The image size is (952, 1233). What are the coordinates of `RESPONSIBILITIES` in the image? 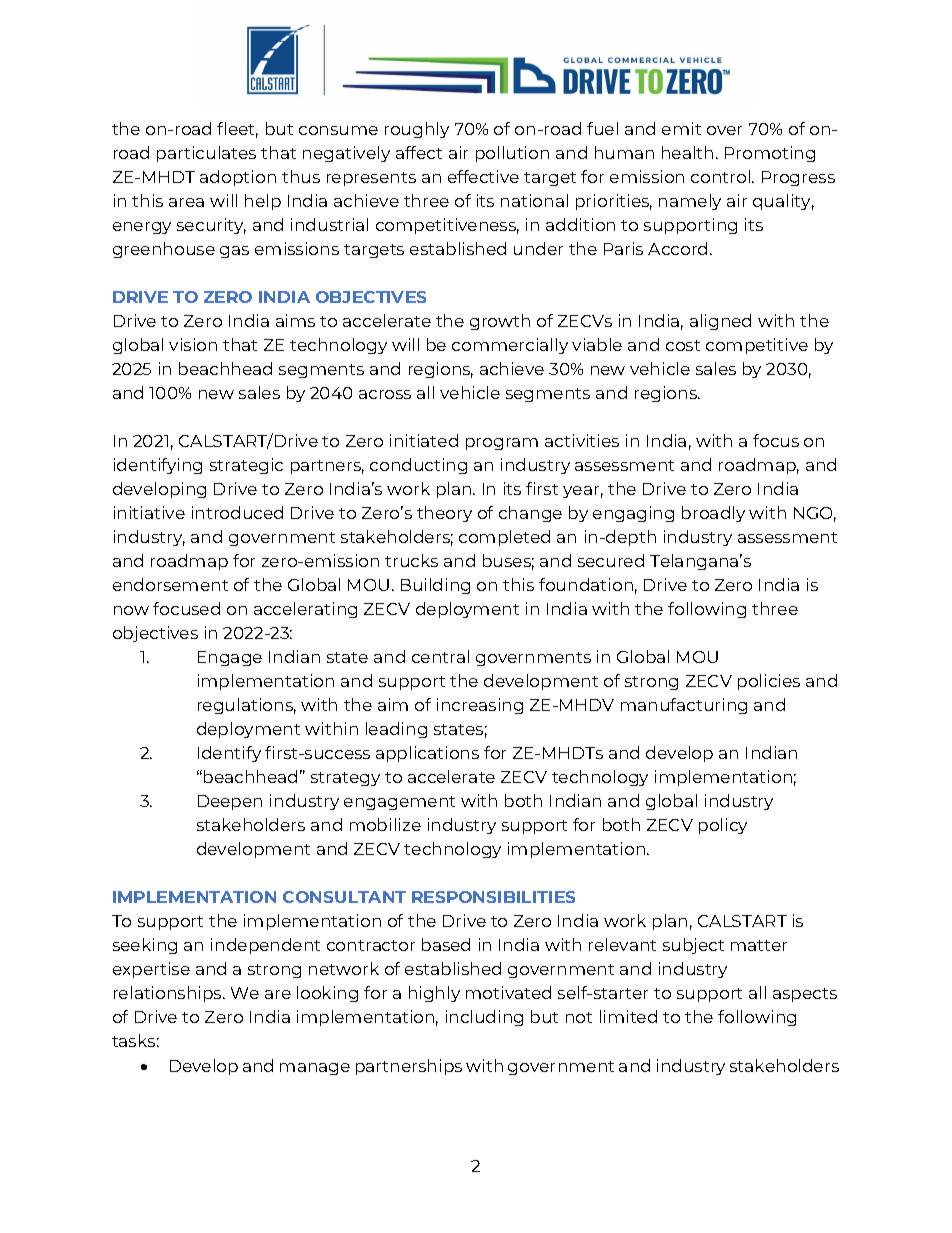 It's located at (493, 897).
